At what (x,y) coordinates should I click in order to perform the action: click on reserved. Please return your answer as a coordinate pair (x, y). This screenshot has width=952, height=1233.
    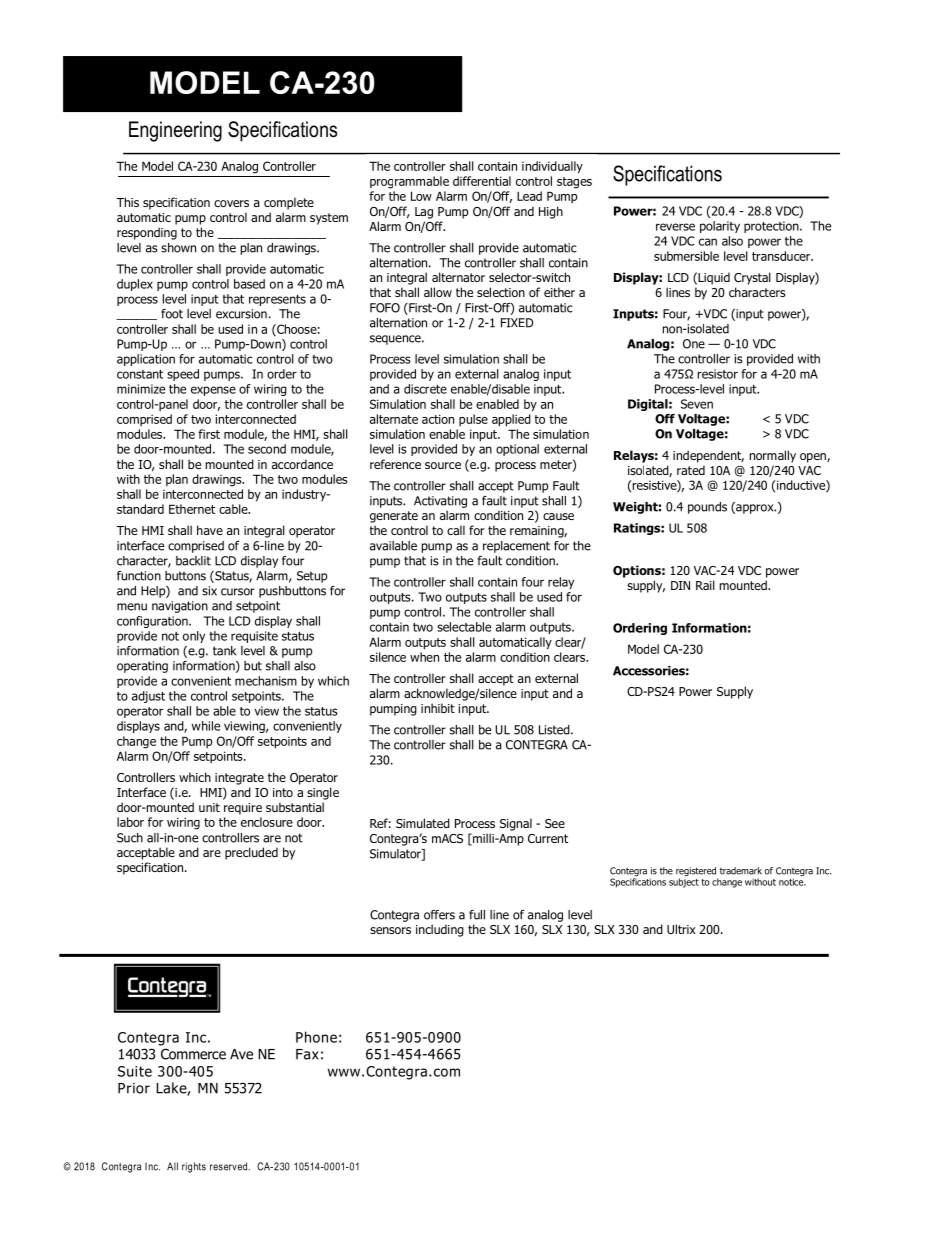
    Looking at the image, I should click on (228, 1166).
